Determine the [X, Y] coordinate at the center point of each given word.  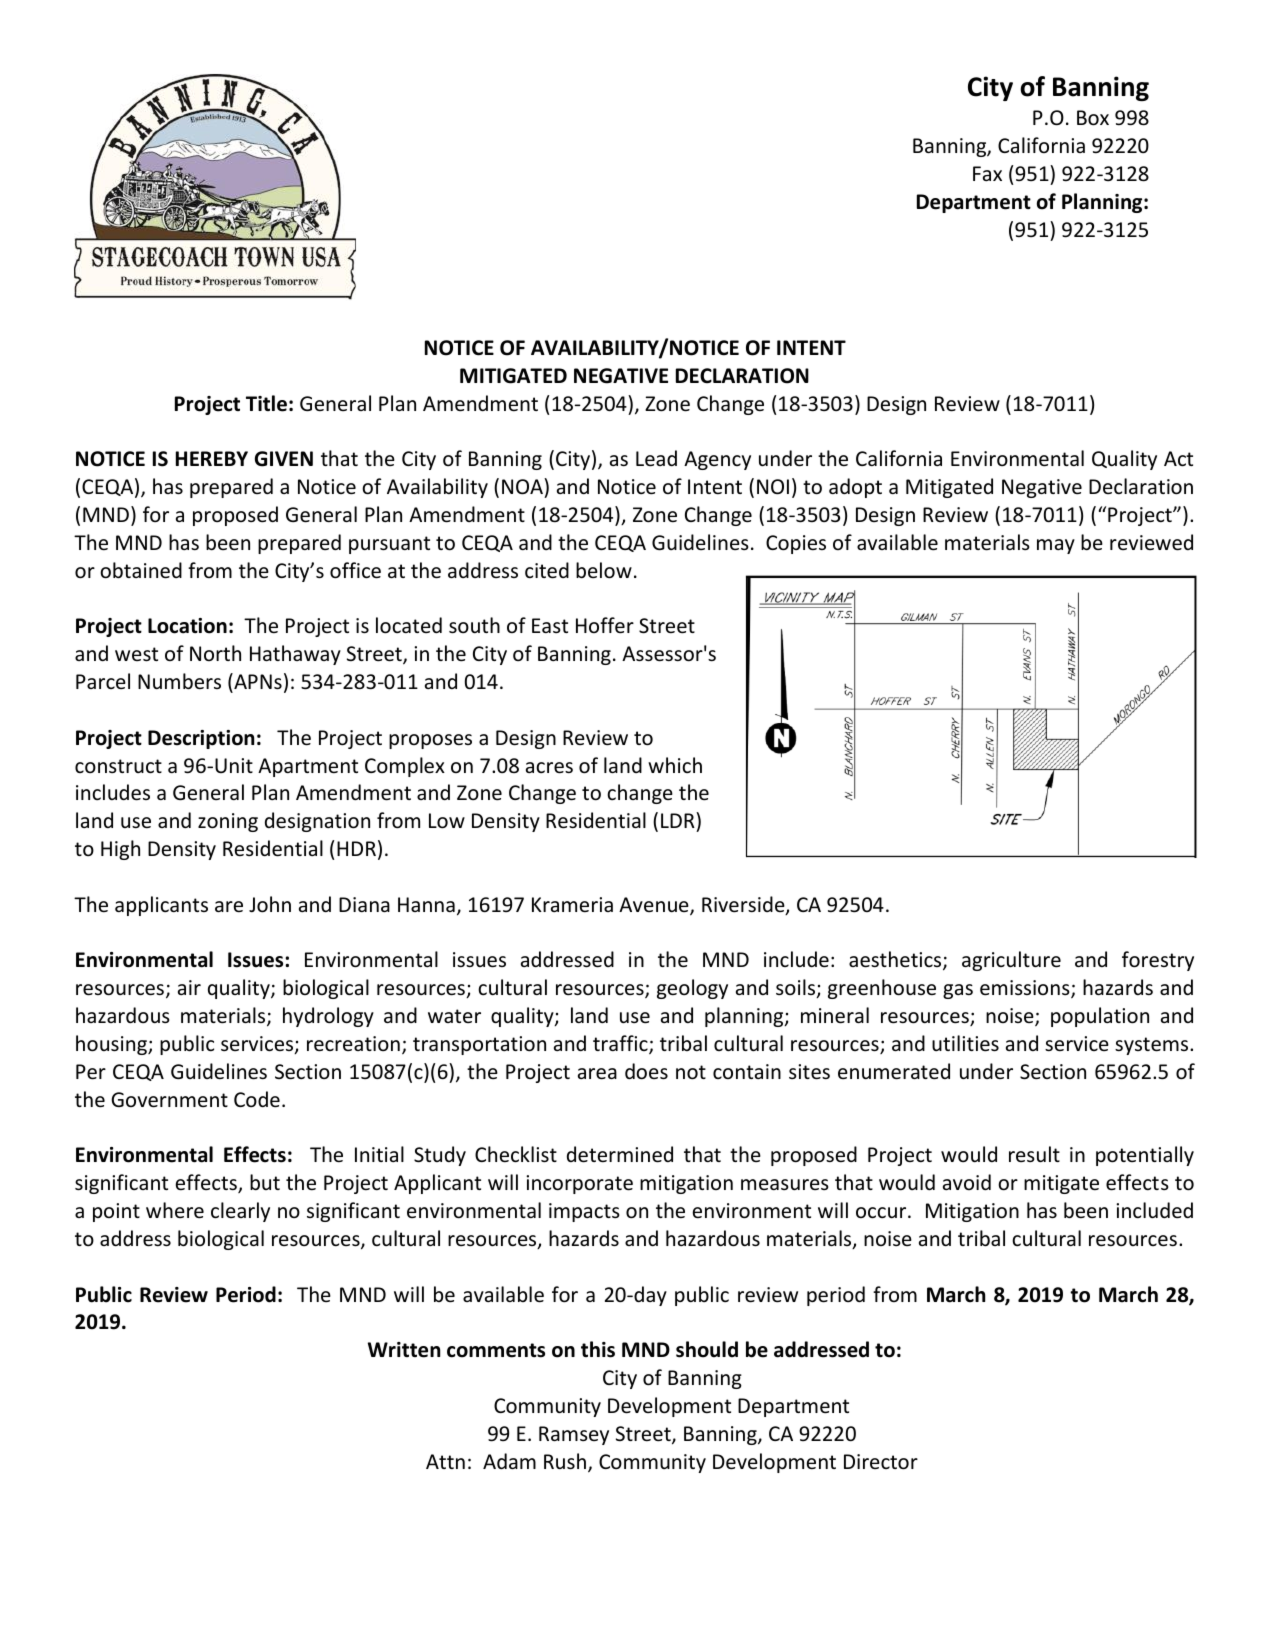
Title [266, 403]
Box [1093, 118]
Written [404, 1350]
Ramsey [574, 1435]
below [604, 570]
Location [187, 626]
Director [881, 1462]
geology [692, 989]
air [189, 987]
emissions [1026, 989]
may [1056, 546]
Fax [987, 173]
